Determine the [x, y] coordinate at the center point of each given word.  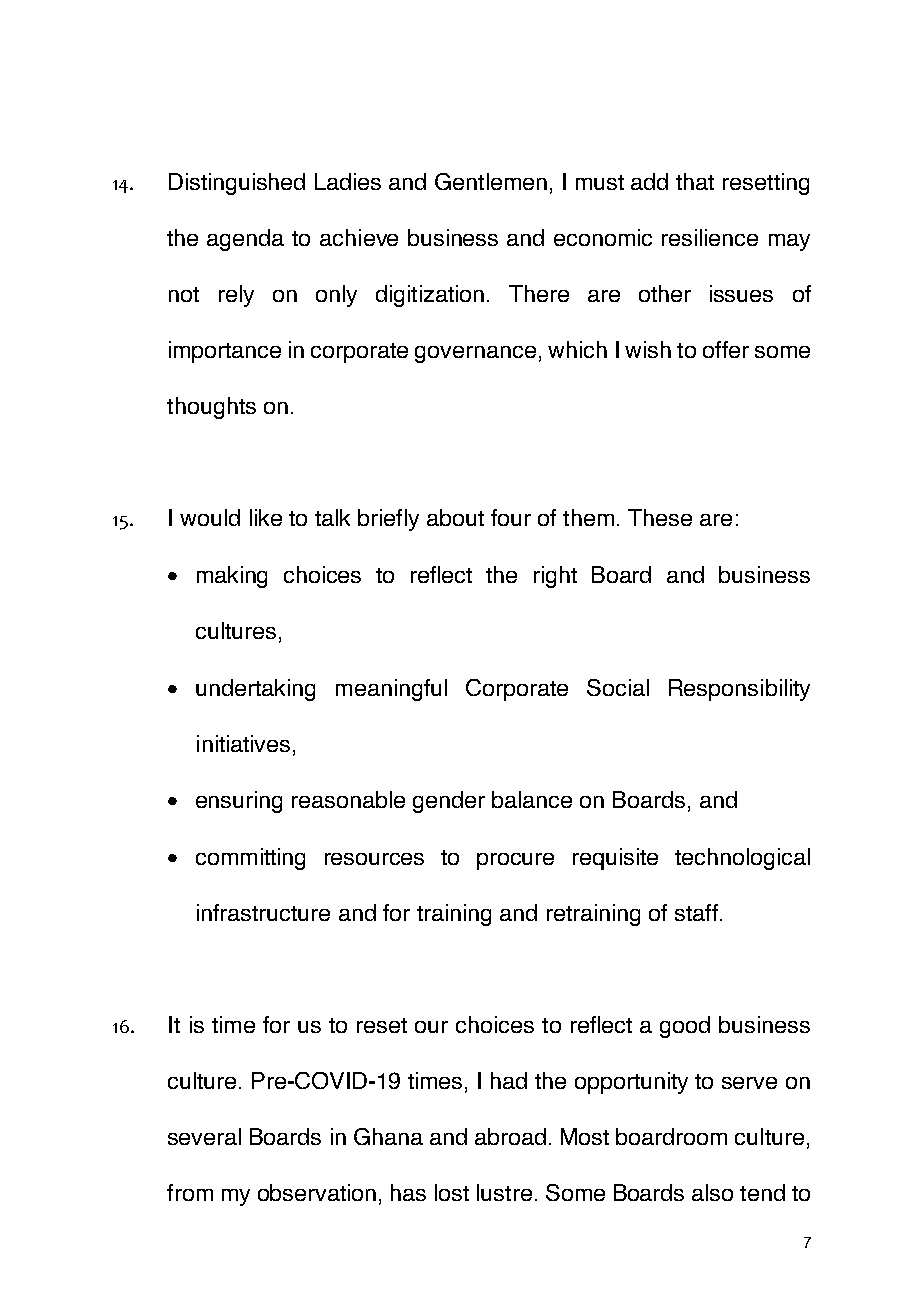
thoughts [211, 408]
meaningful [391, 690]
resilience [710, 237]
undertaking [255, 690]
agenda [245, 240]
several [204, 1136]
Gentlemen [491, 181]
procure [515, 861]
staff [696, 912]
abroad [510, 1136]
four [511, 517]
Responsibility [739, 690]
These [660, 517]
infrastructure [263, 912]
